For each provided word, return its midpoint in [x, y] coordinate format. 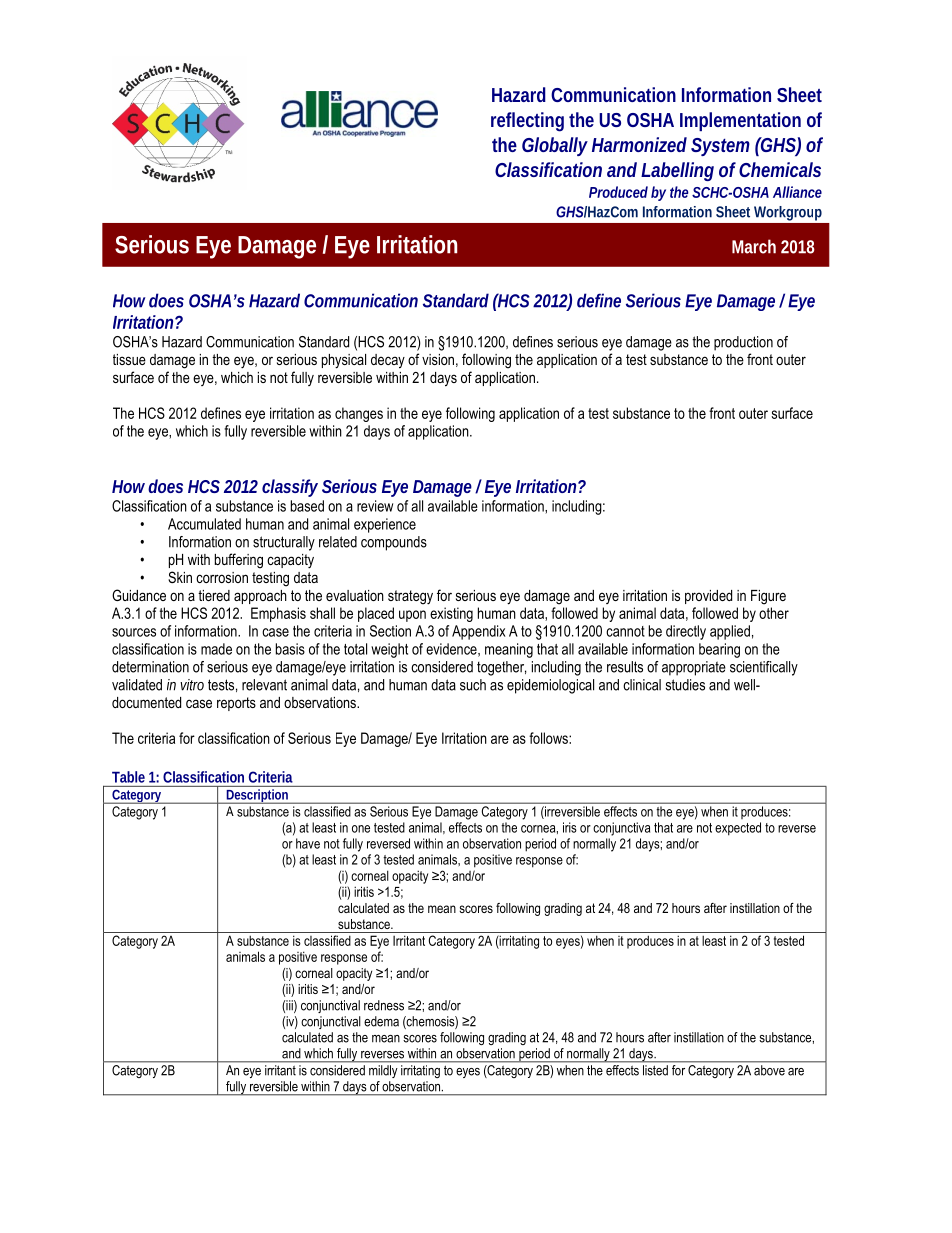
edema [381, 1021]
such [473, 685]
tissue [129, 359]
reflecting [527, 122]
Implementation [740, 121]
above [769, 1070]
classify [290, 488]
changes [359, 414]
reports [236, 704]
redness [384, 1005]
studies [685, 685]
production [743, 343]
